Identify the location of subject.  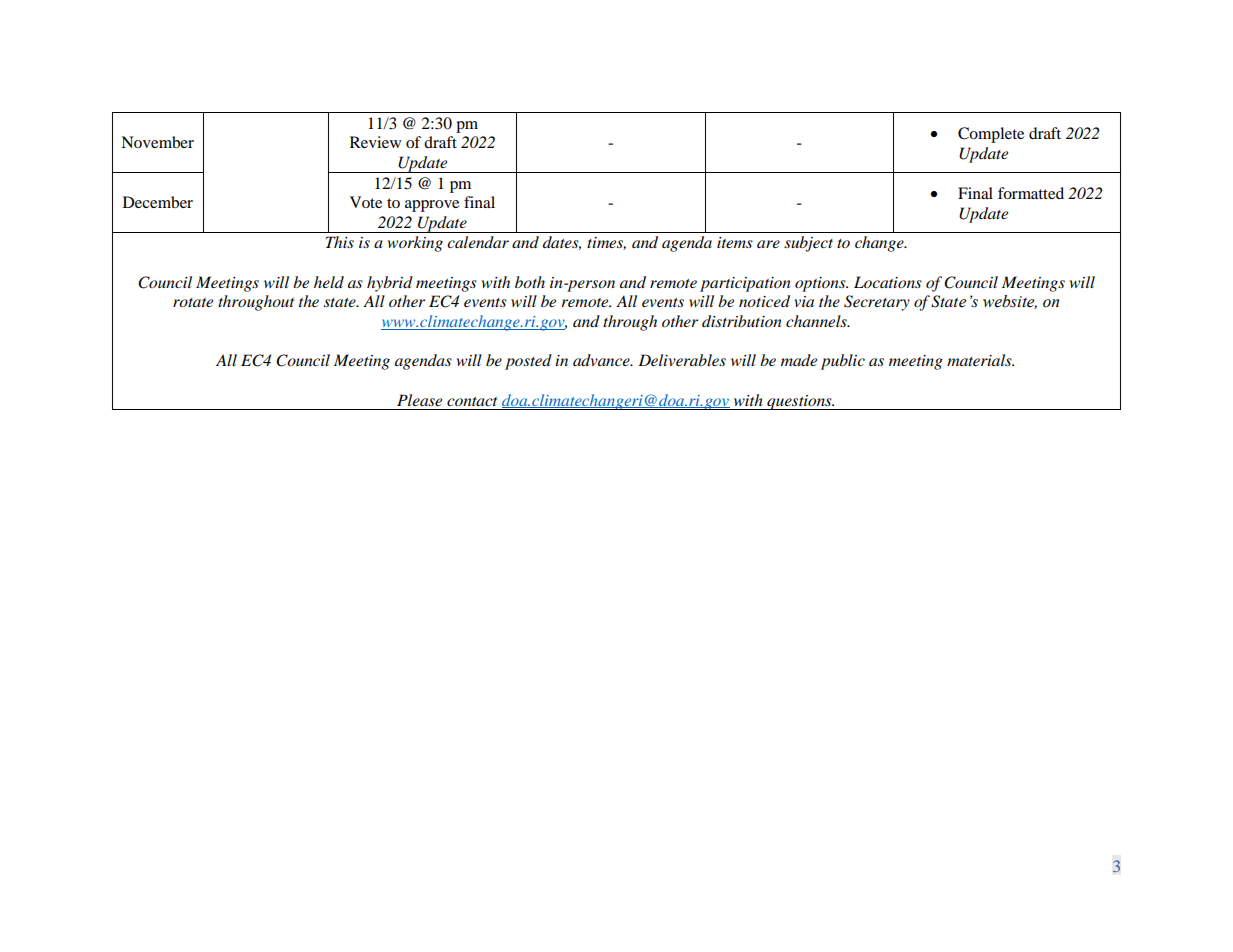
(808, 244).
